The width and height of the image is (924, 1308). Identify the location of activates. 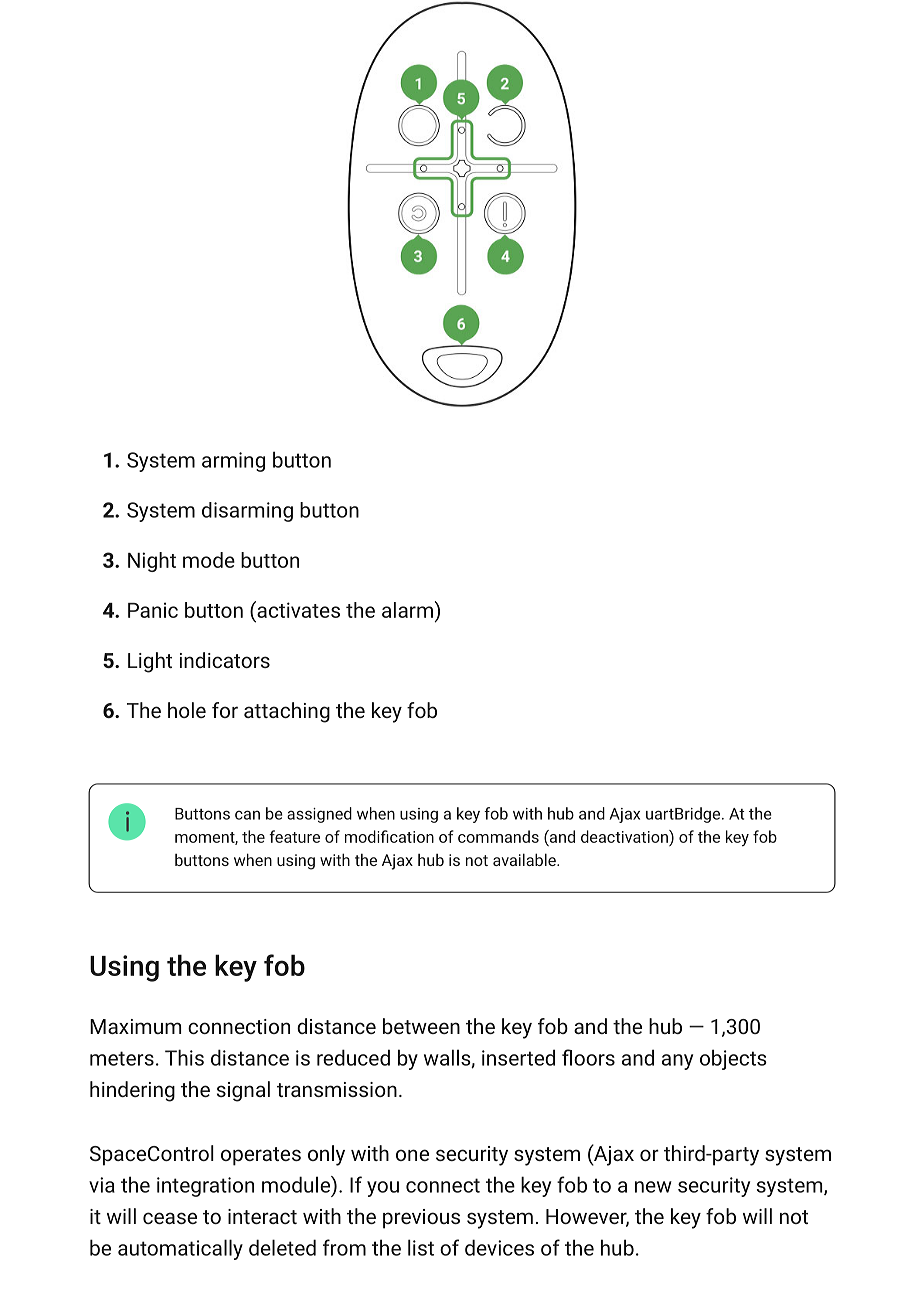
(297, 609).
